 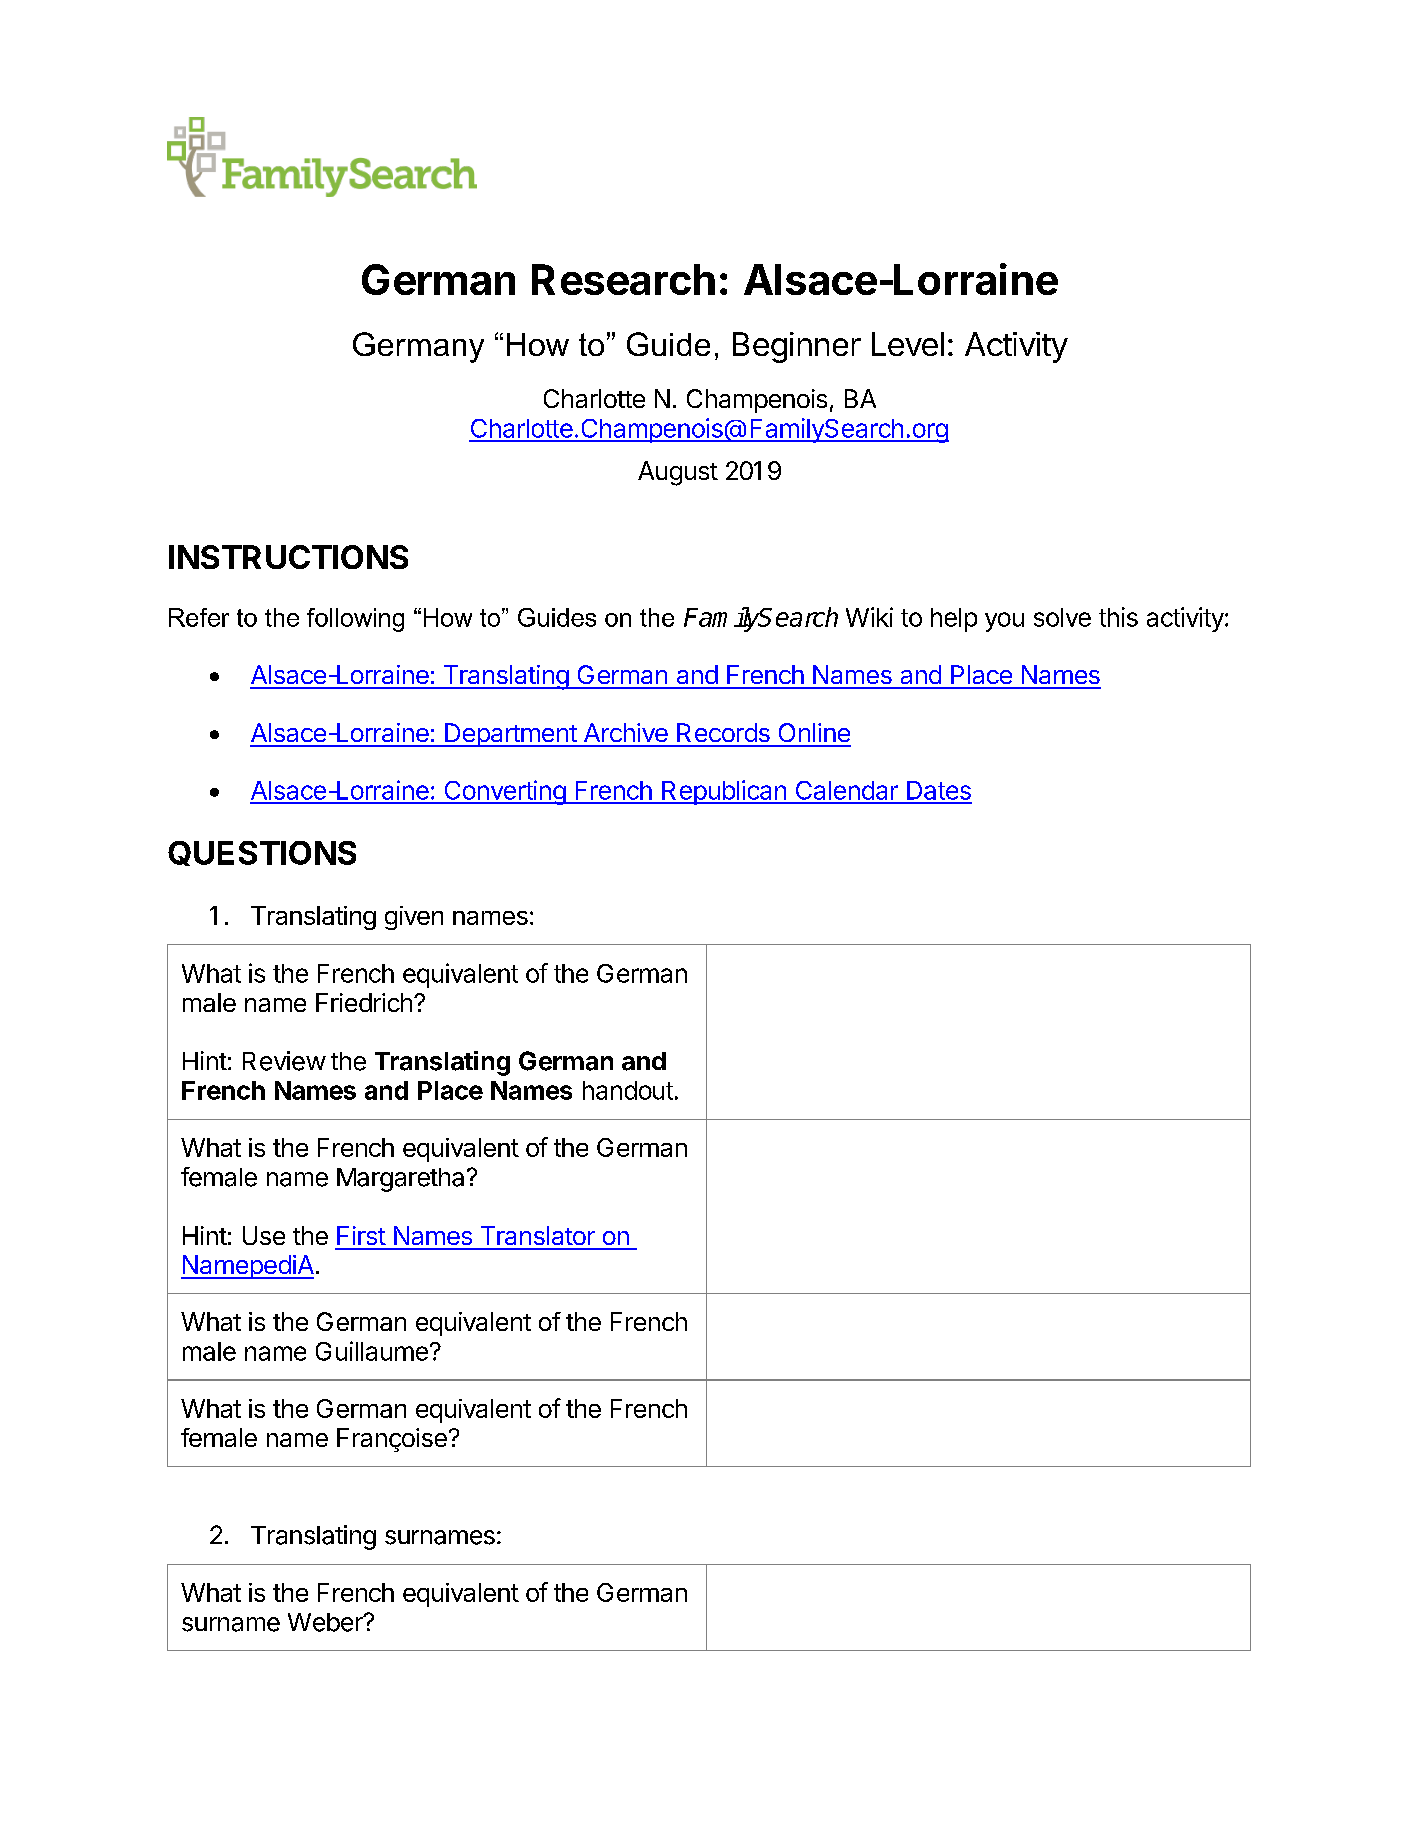 What do you see at coordinates (628, 1090) in the image?
I see `handout` at bounding box center [628, 1090].
